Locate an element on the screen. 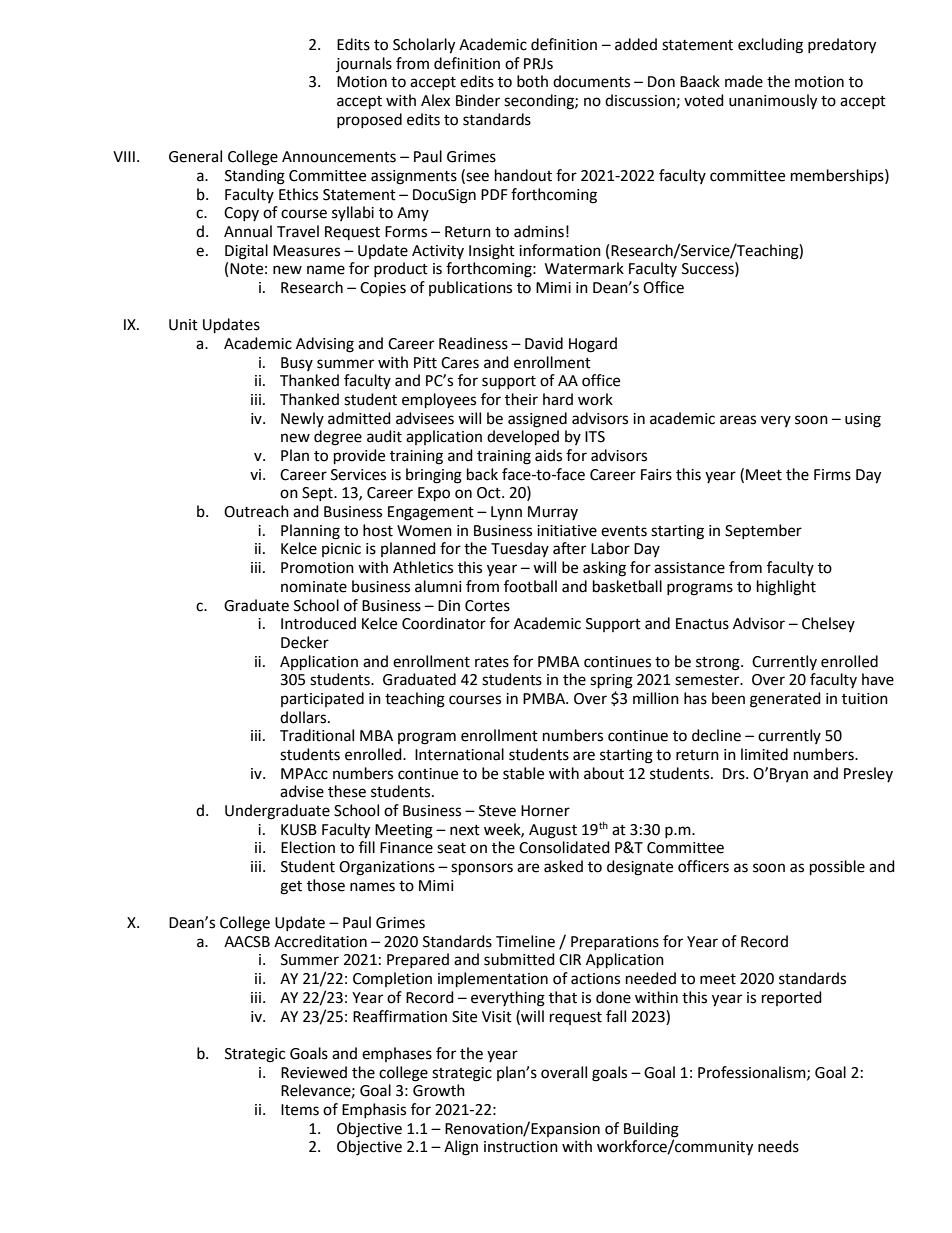  Cortes is located at coordinates (487, 606).
